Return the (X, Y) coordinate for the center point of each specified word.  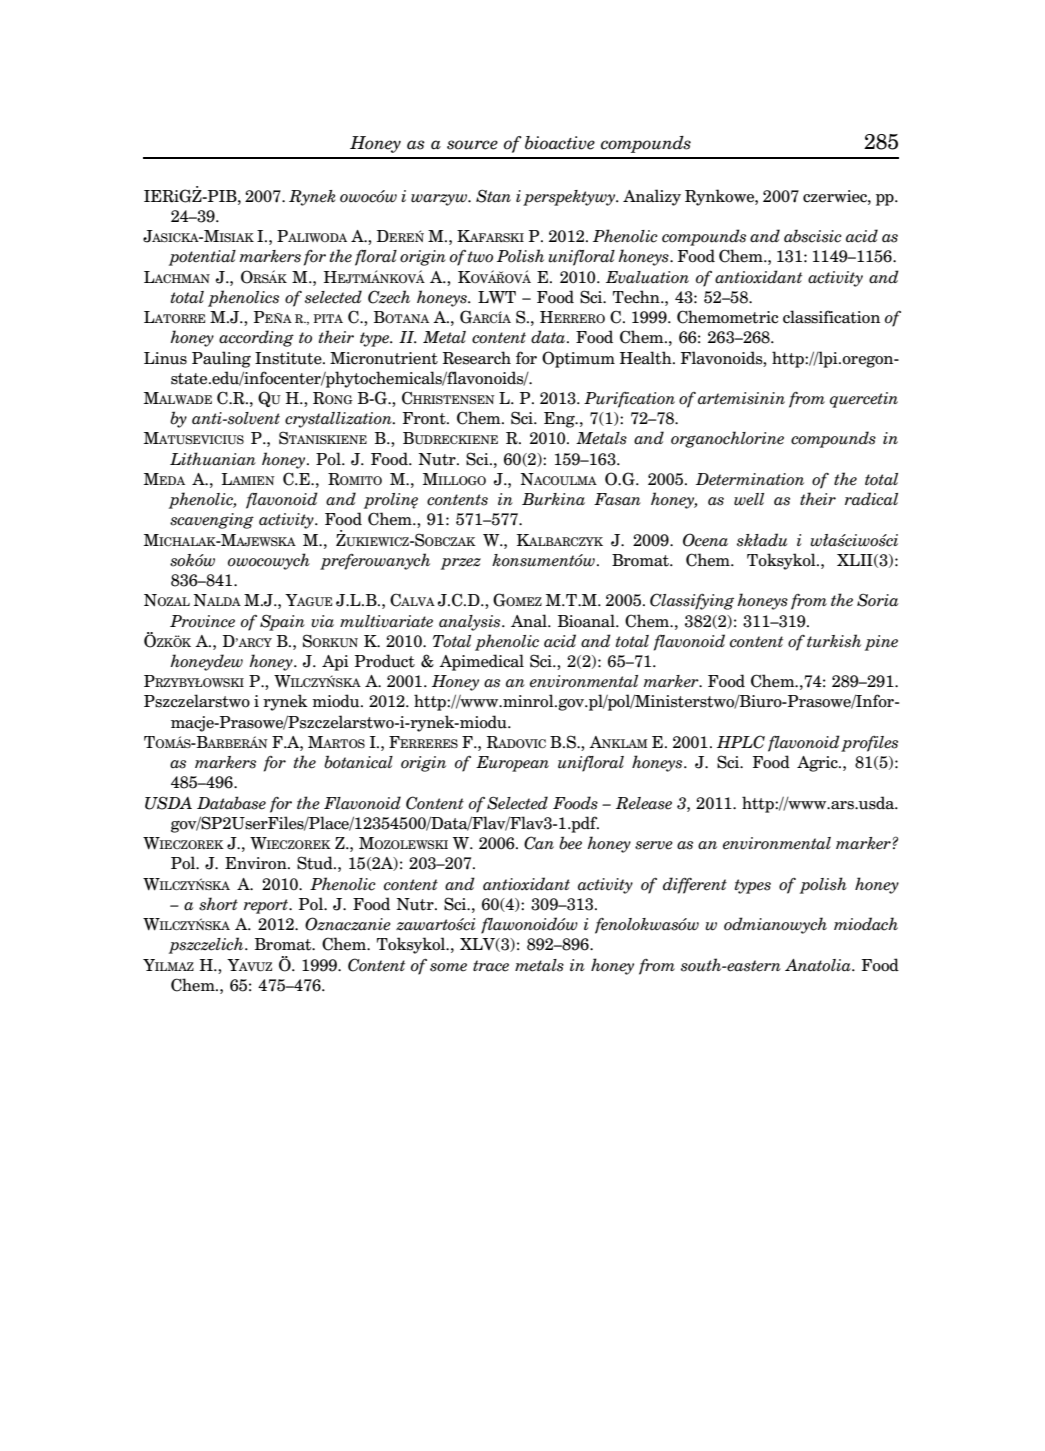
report (267, 906)
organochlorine (727, 439)
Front (425, 418)
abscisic (813, 236)
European (512, 764)
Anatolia (819, 965)
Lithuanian (213, 459)
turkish (834, 641)
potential (202, 258)
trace (491, 966)
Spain (282, 622)
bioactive (560, 143)
